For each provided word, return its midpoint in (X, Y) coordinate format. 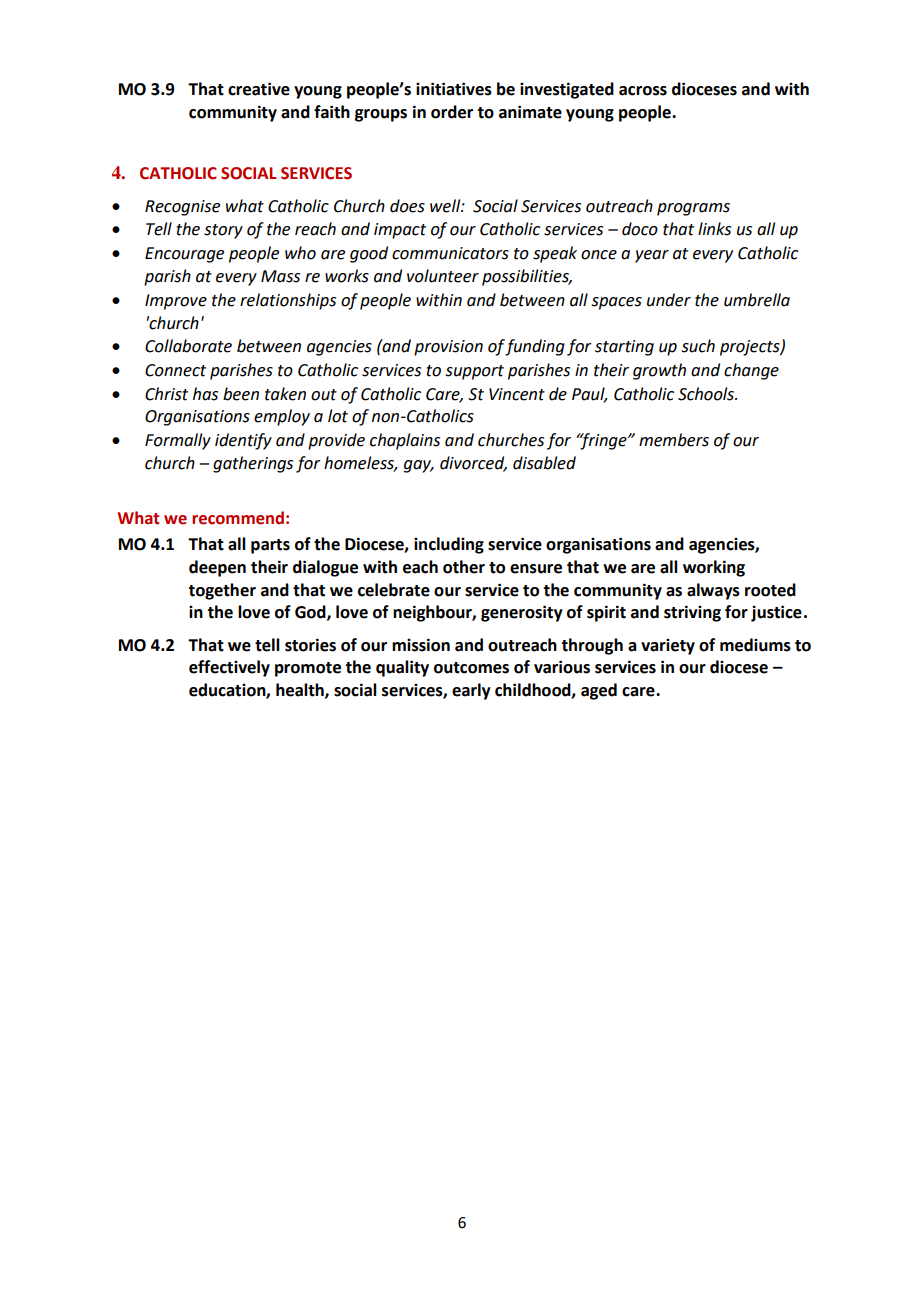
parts (270, 546)
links (714, 229)
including (449, 545)
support (475, 372)
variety (668, 647)
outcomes (471, 668)
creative (259, 89)
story (223, 231)
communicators (450, 253)
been (241, 394)
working (714, 568)
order (452, 112)
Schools (707, 394)
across (643, 91)
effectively (229, 668)
